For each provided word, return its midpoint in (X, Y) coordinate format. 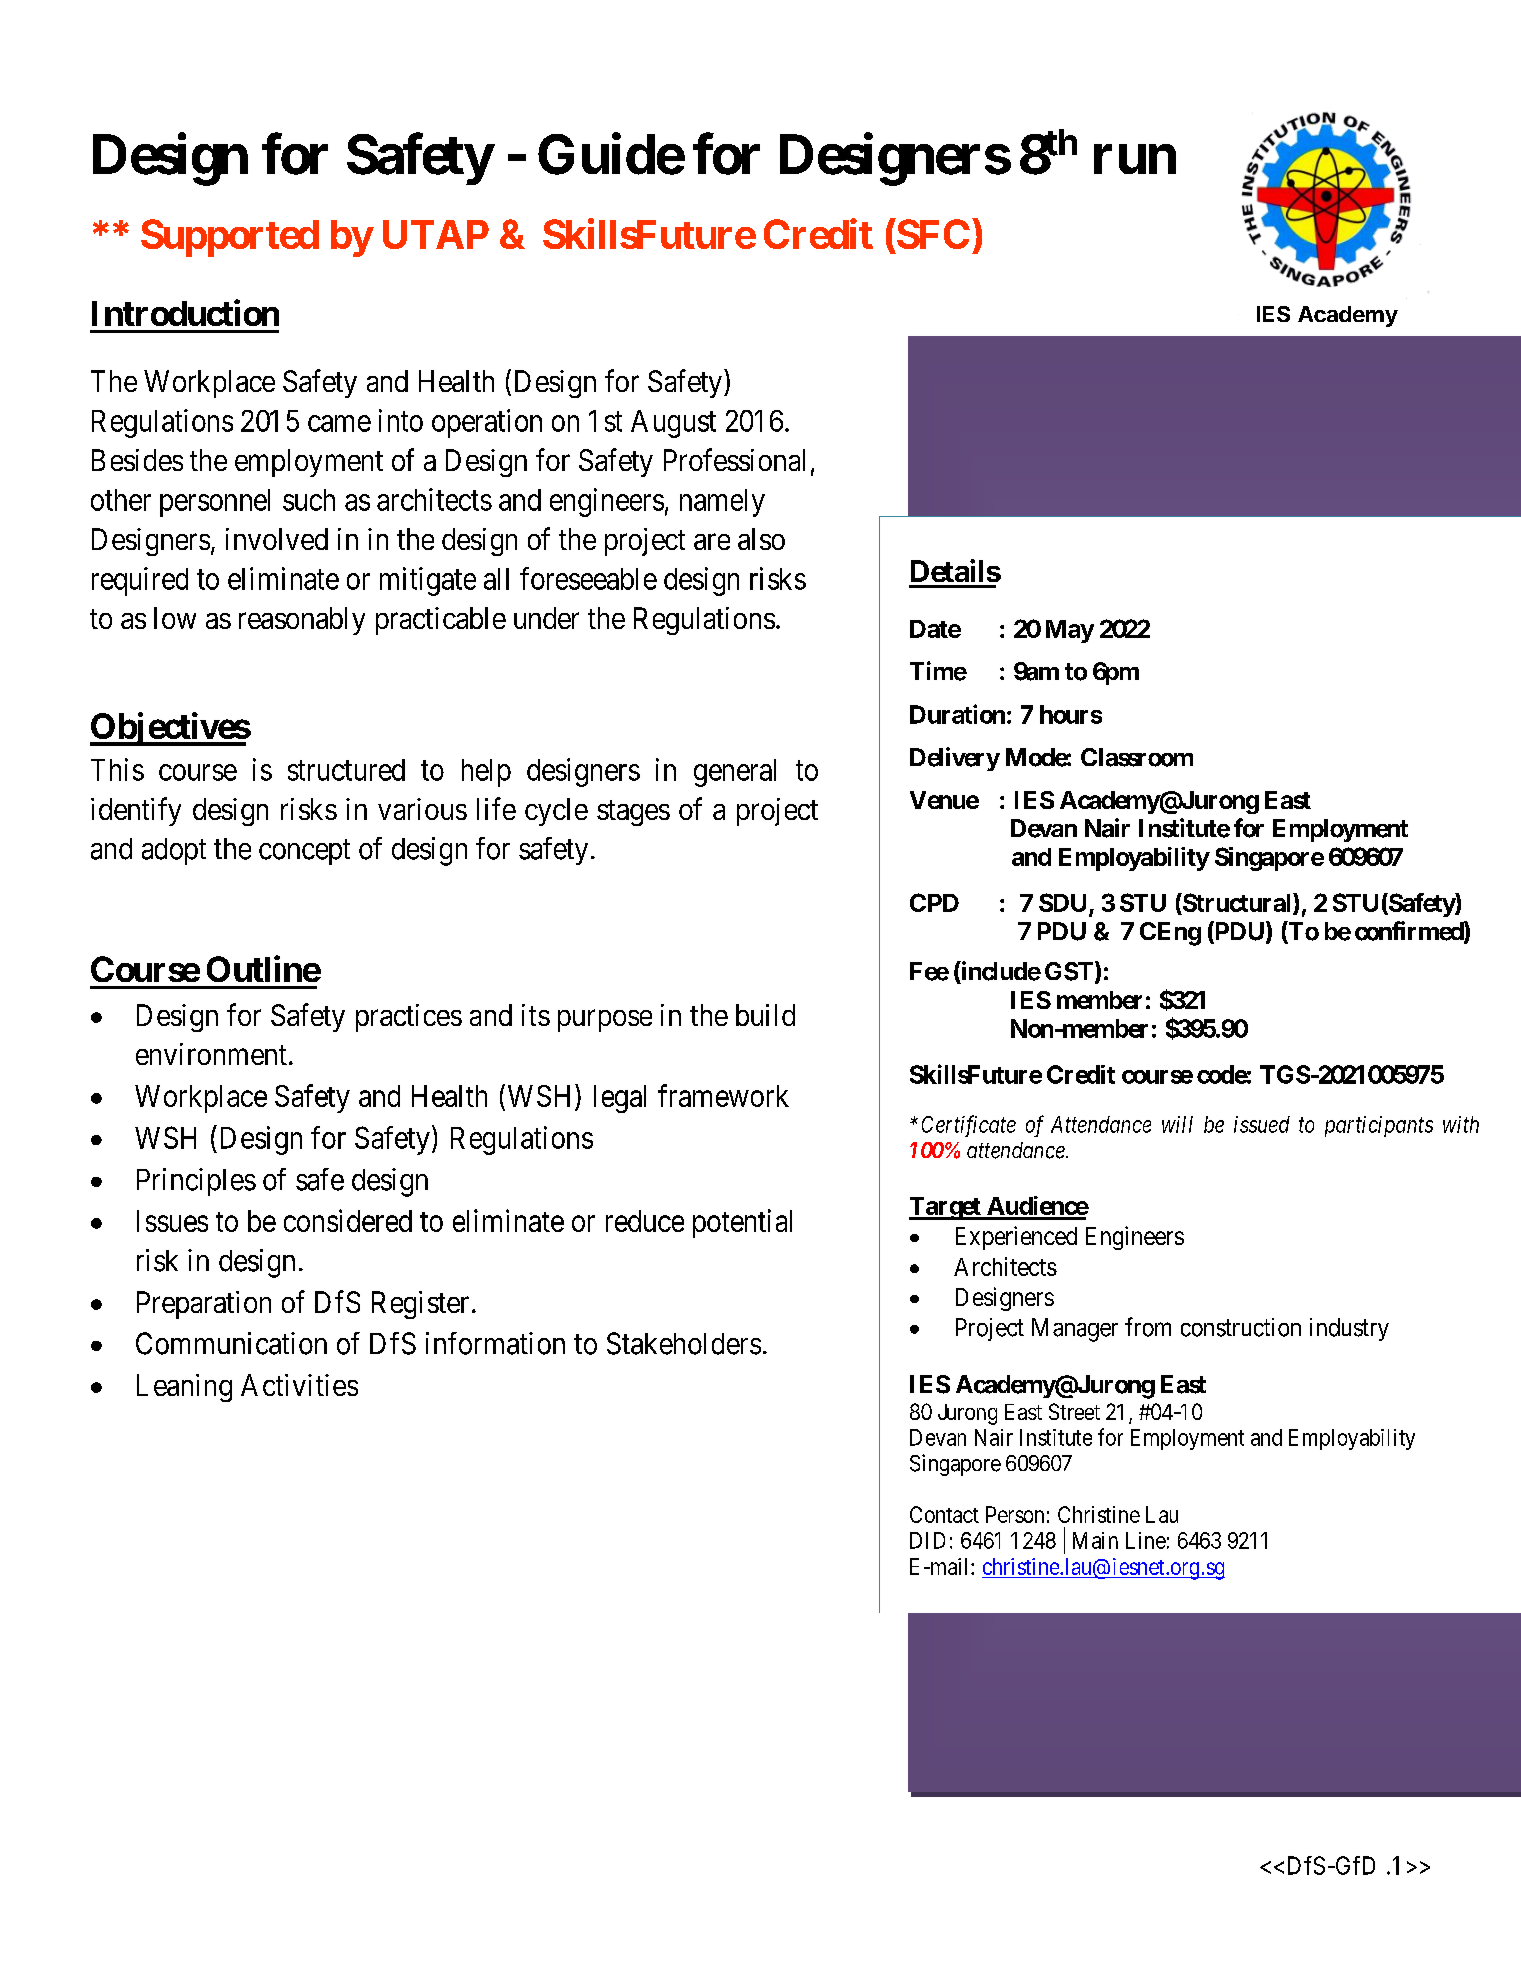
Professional (734, 459)
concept (304, 852)
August (673, 424)
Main (1095, 1540)
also (761, 539)
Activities (299, 1385)
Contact (944, 1514)
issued (1262, 1124)
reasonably (302, 621)
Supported (230, 238)
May (1070, 631)
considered (348, 1220)
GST (1069, 971)
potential (742, 1223)
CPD (934, 902)
